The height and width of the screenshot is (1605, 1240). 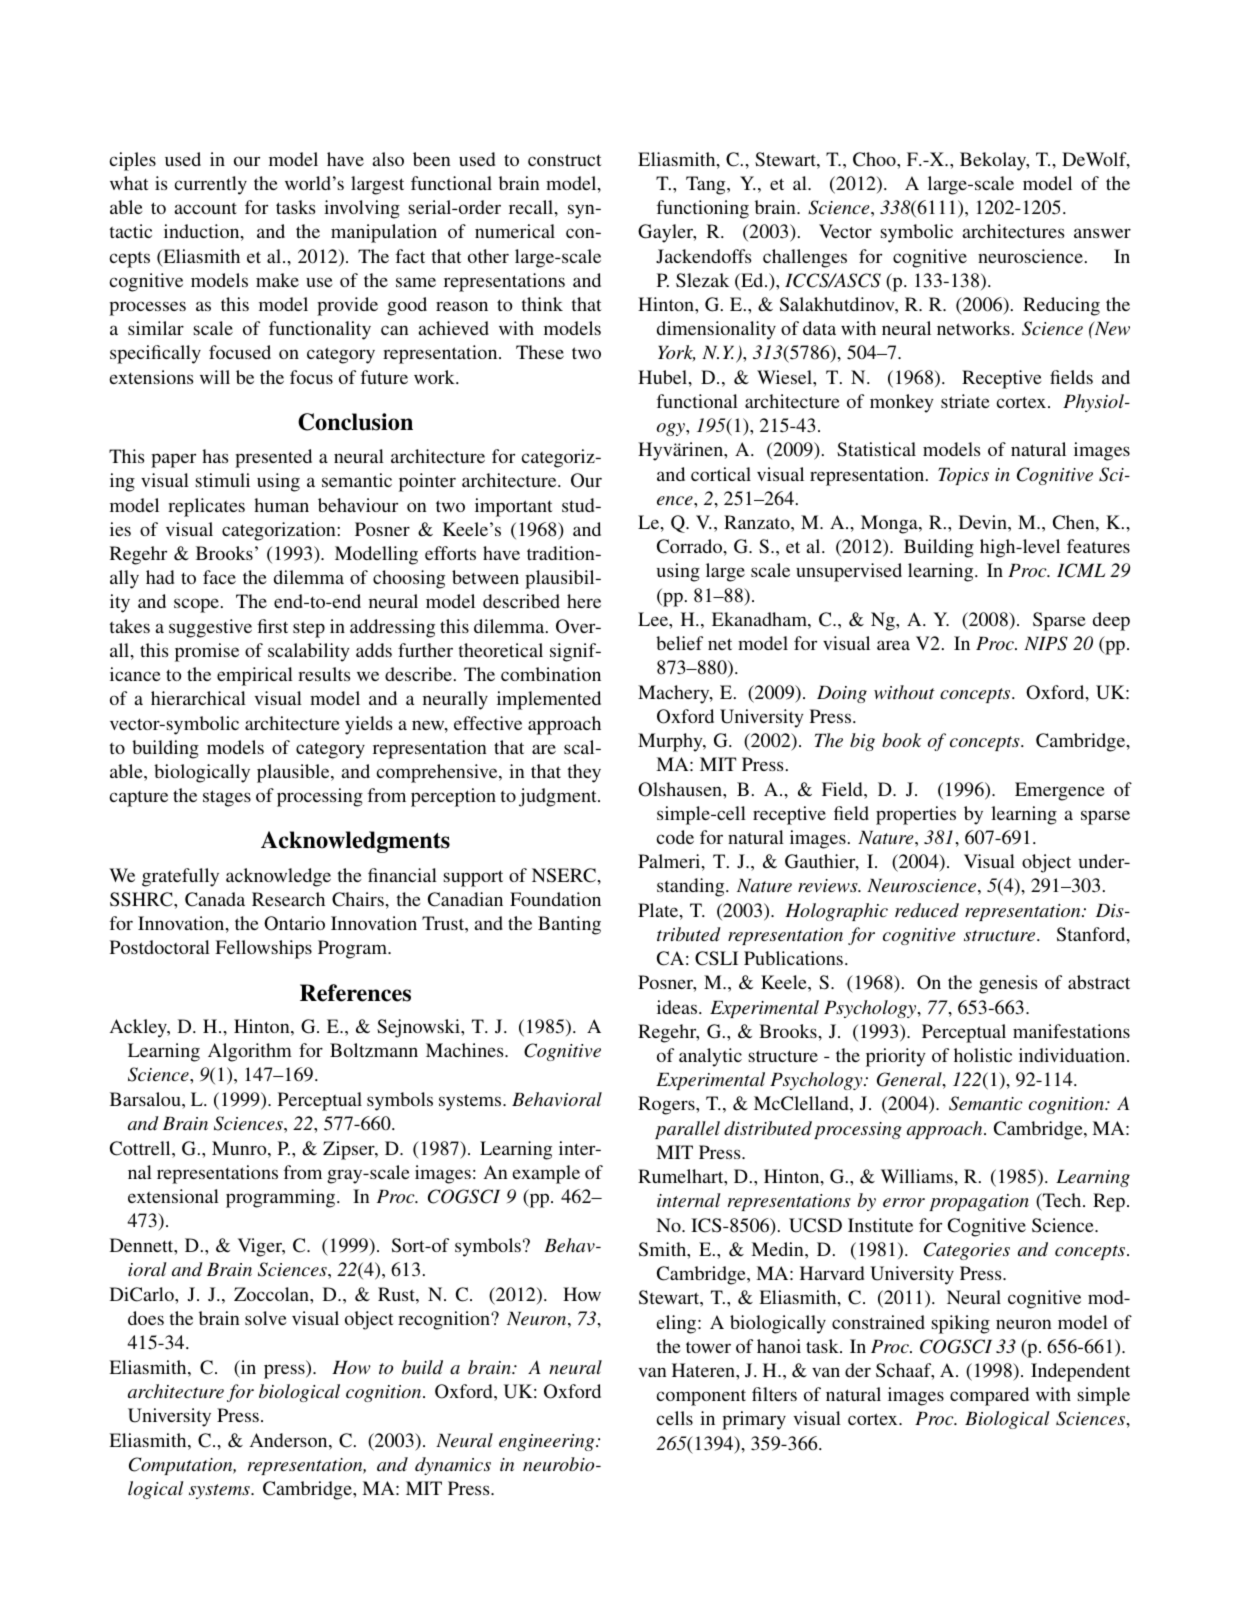 I want to click on properties, so click(x=916, y=815).
